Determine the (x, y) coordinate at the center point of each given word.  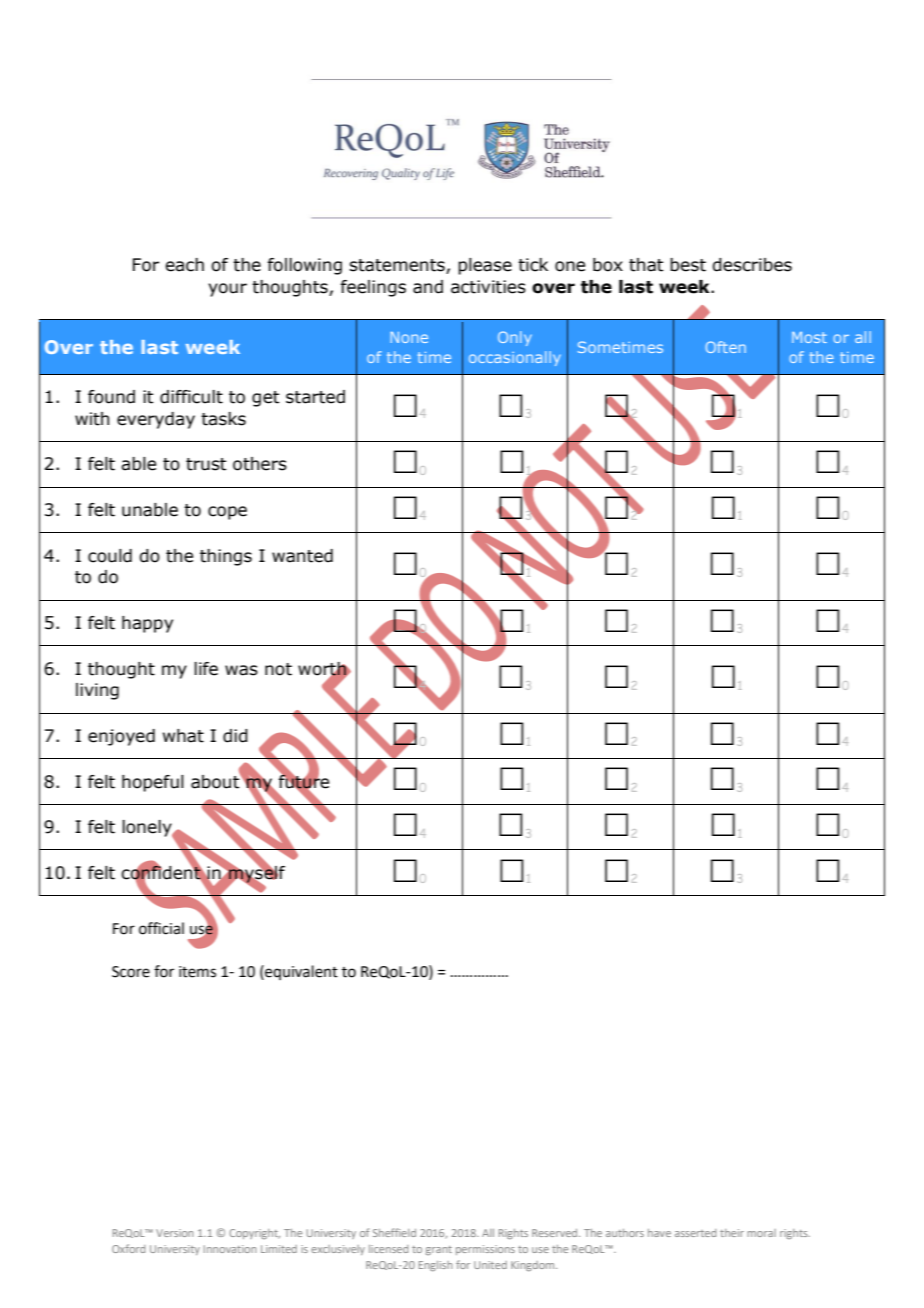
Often (725, 347)
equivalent (300, 972)
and (428, 287)
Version (174, 1233)
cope (227, 513)
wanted (302, 556)
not (278, 669)
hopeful (153, 783)
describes (752, 265)
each (184, 265)
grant (439, 1250)
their (732, 1233)
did (235, 736)
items (197, 972)
